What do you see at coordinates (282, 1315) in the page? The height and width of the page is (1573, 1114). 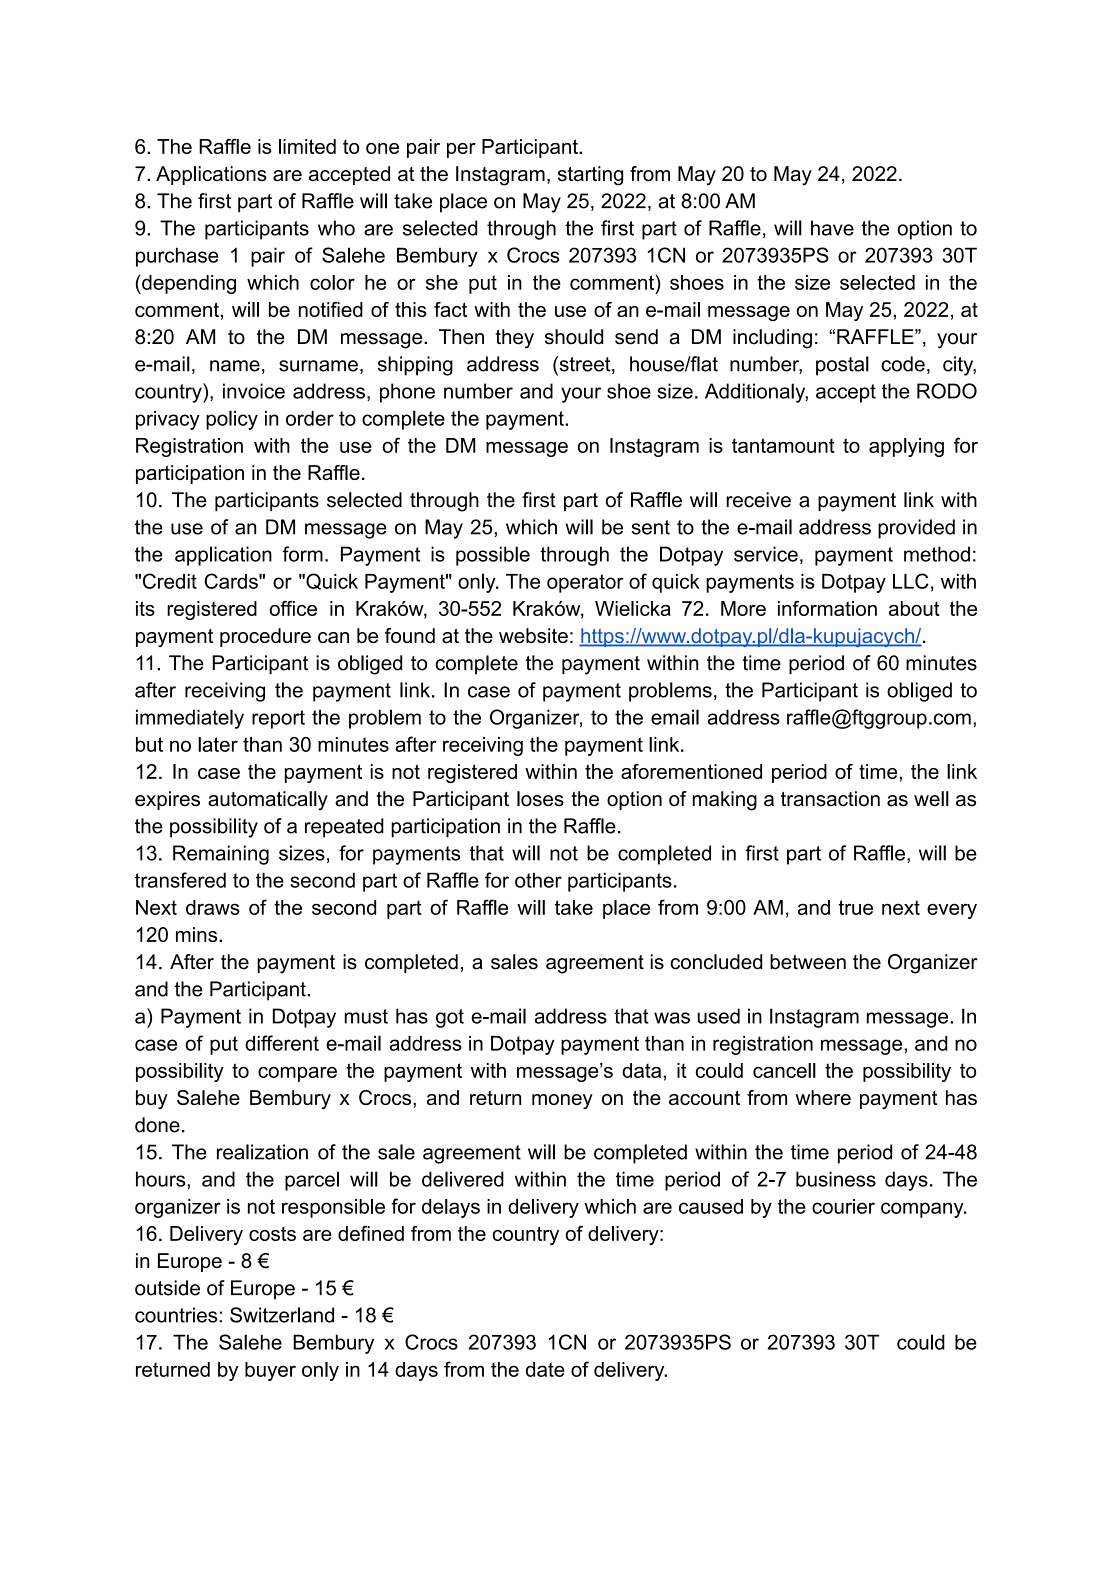 I see `Switzerland` at bounding box center [282, 1315].
